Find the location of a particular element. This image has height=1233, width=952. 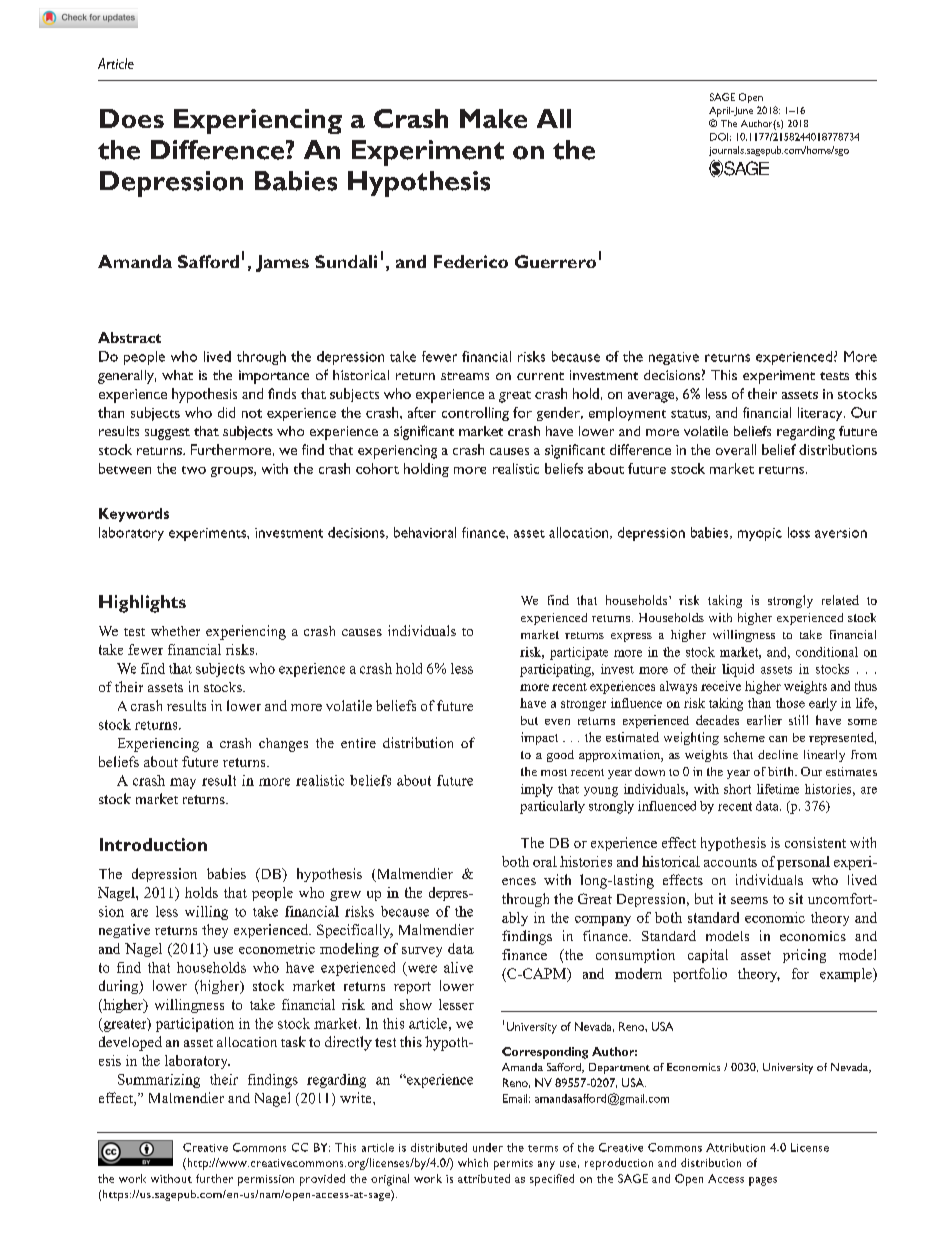

Federico is located at coordinates (471, 261).
